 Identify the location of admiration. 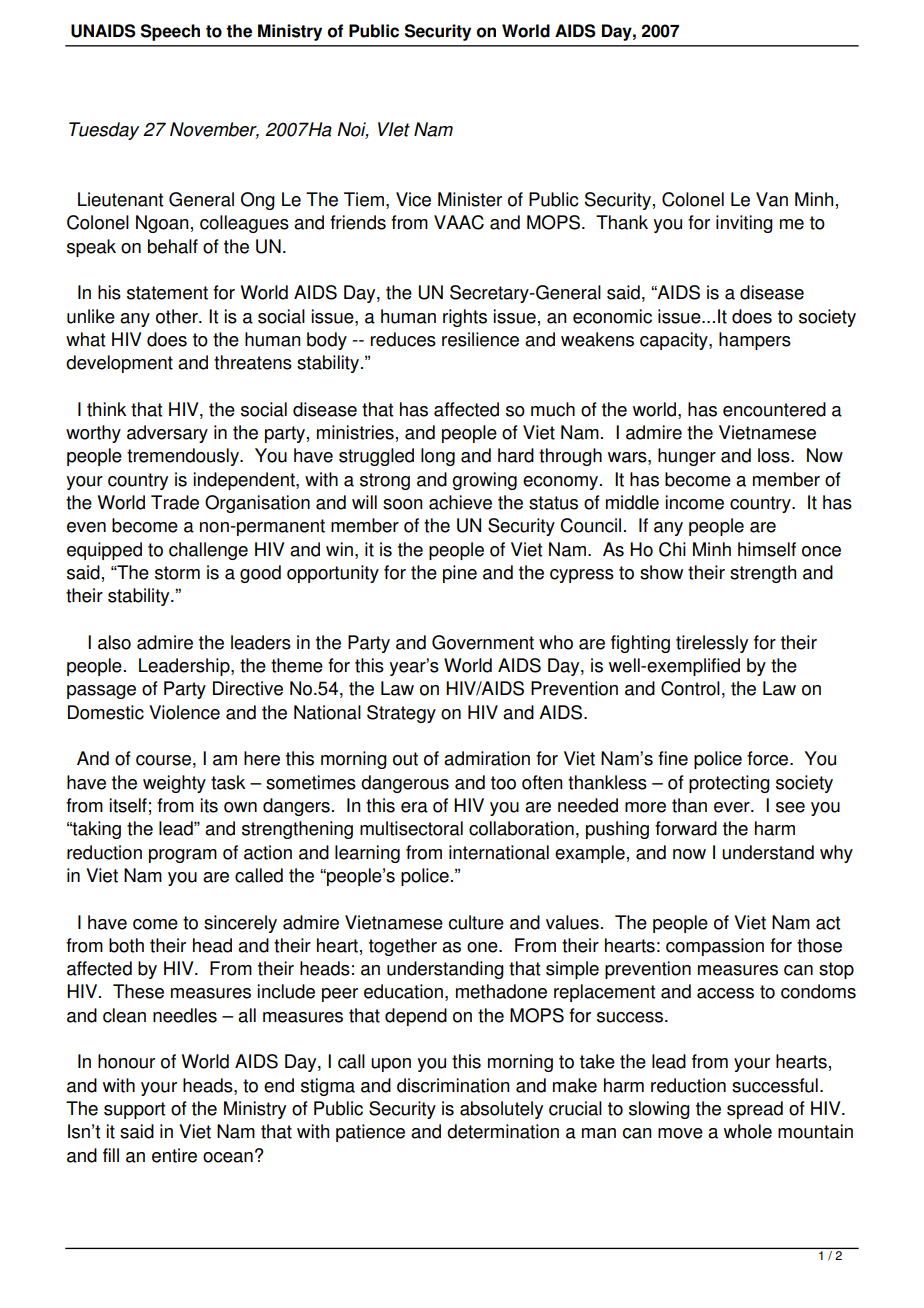
(487, 758).
